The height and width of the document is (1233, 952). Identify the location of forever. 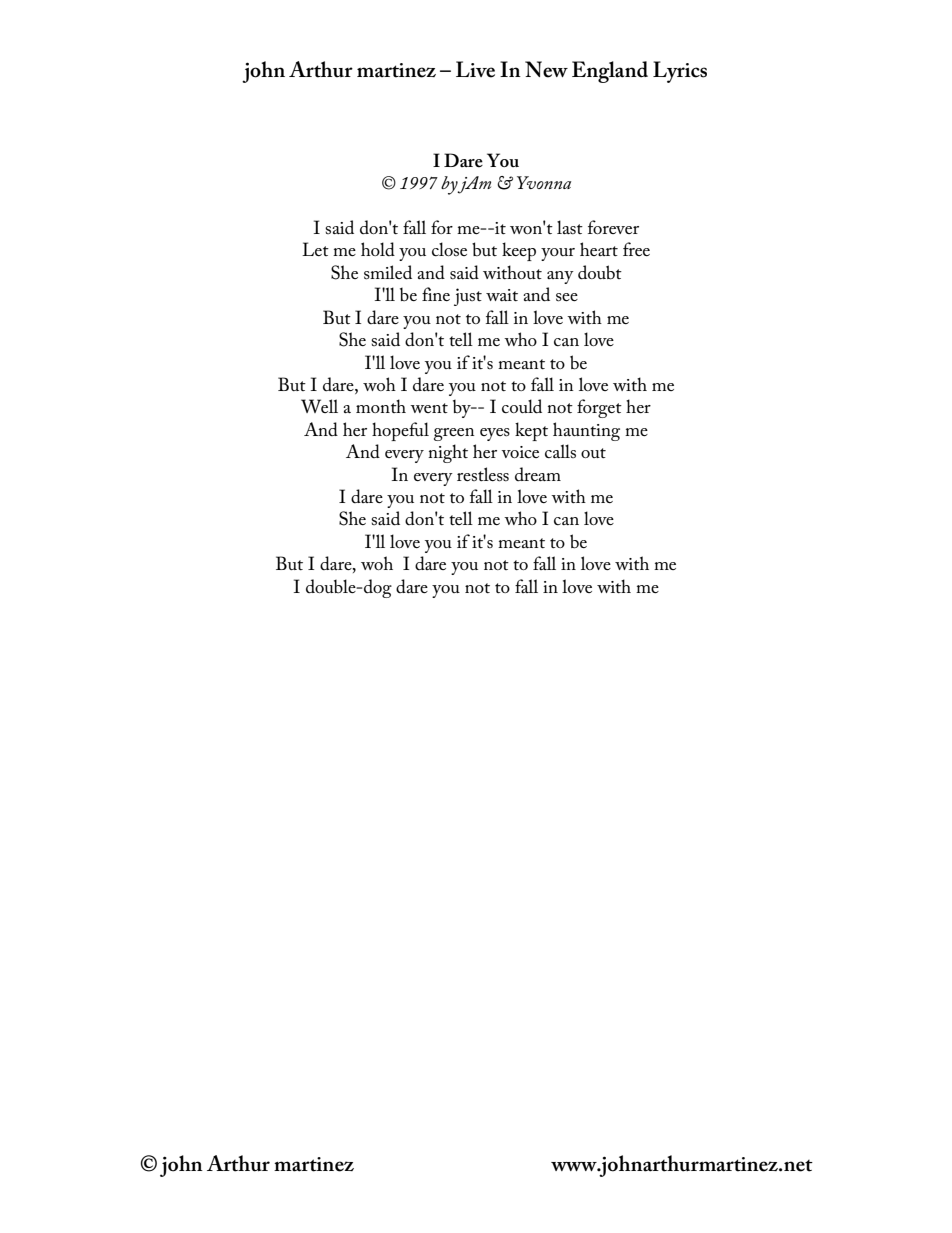
(613, 227).
